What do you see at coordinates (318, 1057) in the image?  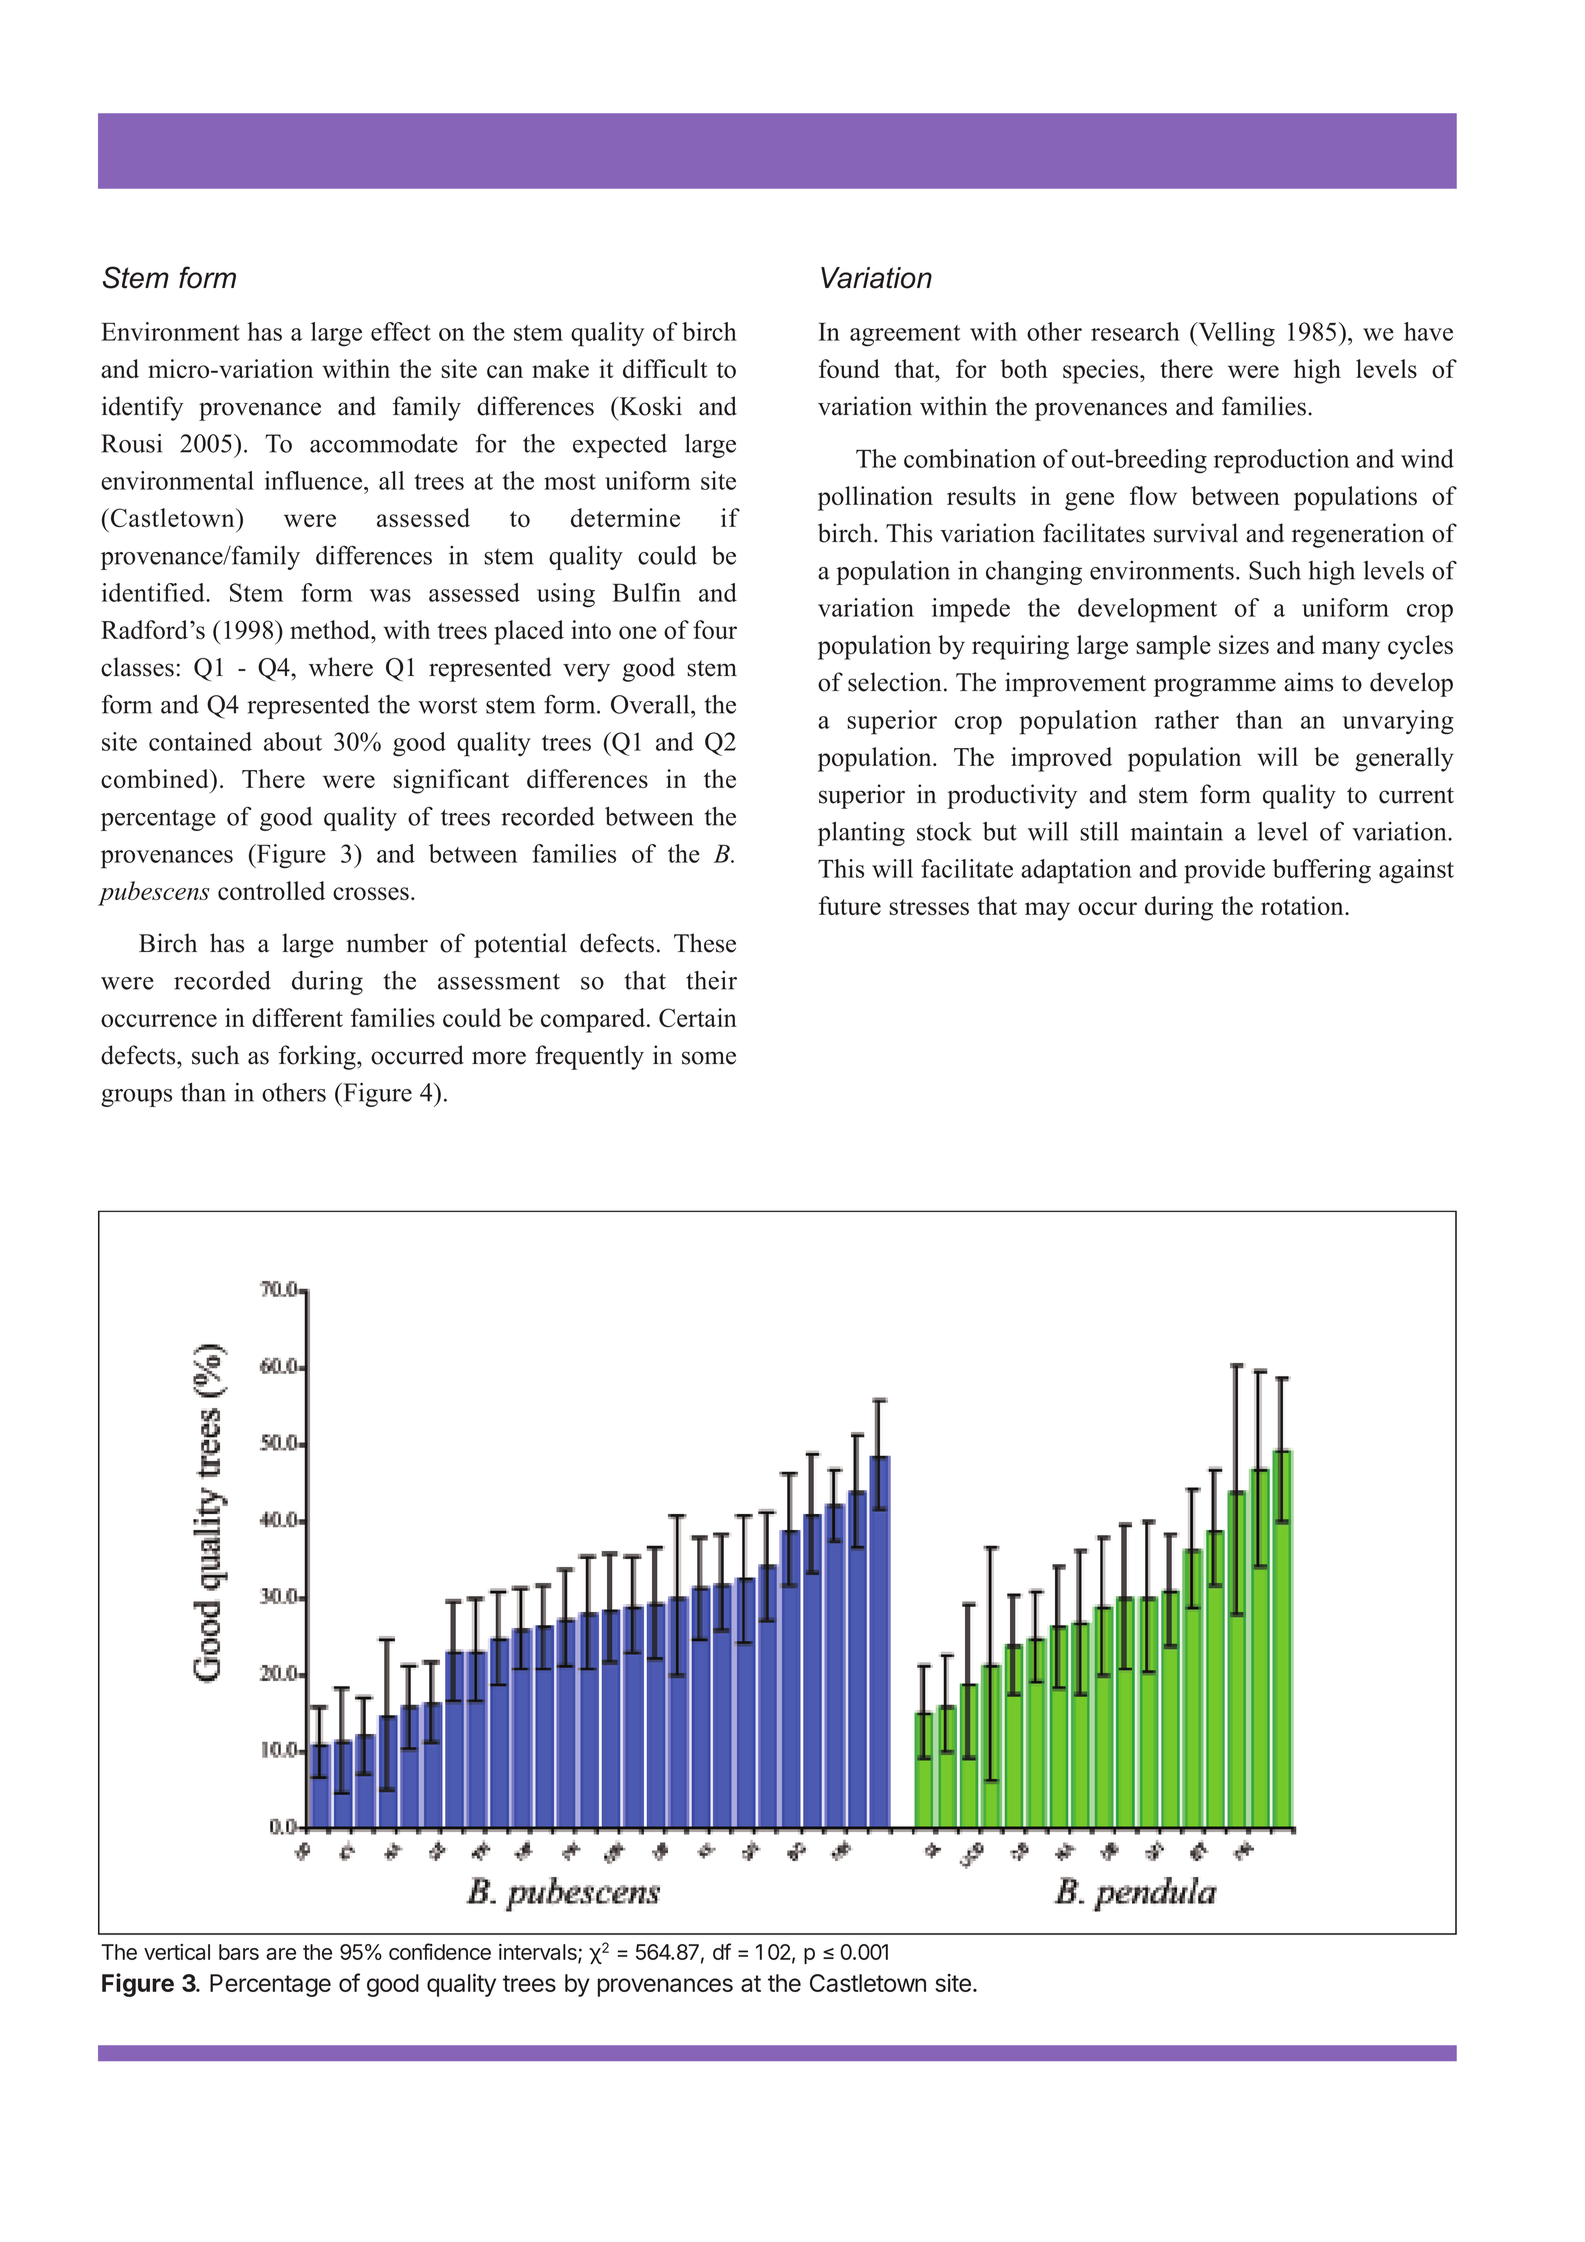 I see `forking` at bounding box center [318, 1057].
